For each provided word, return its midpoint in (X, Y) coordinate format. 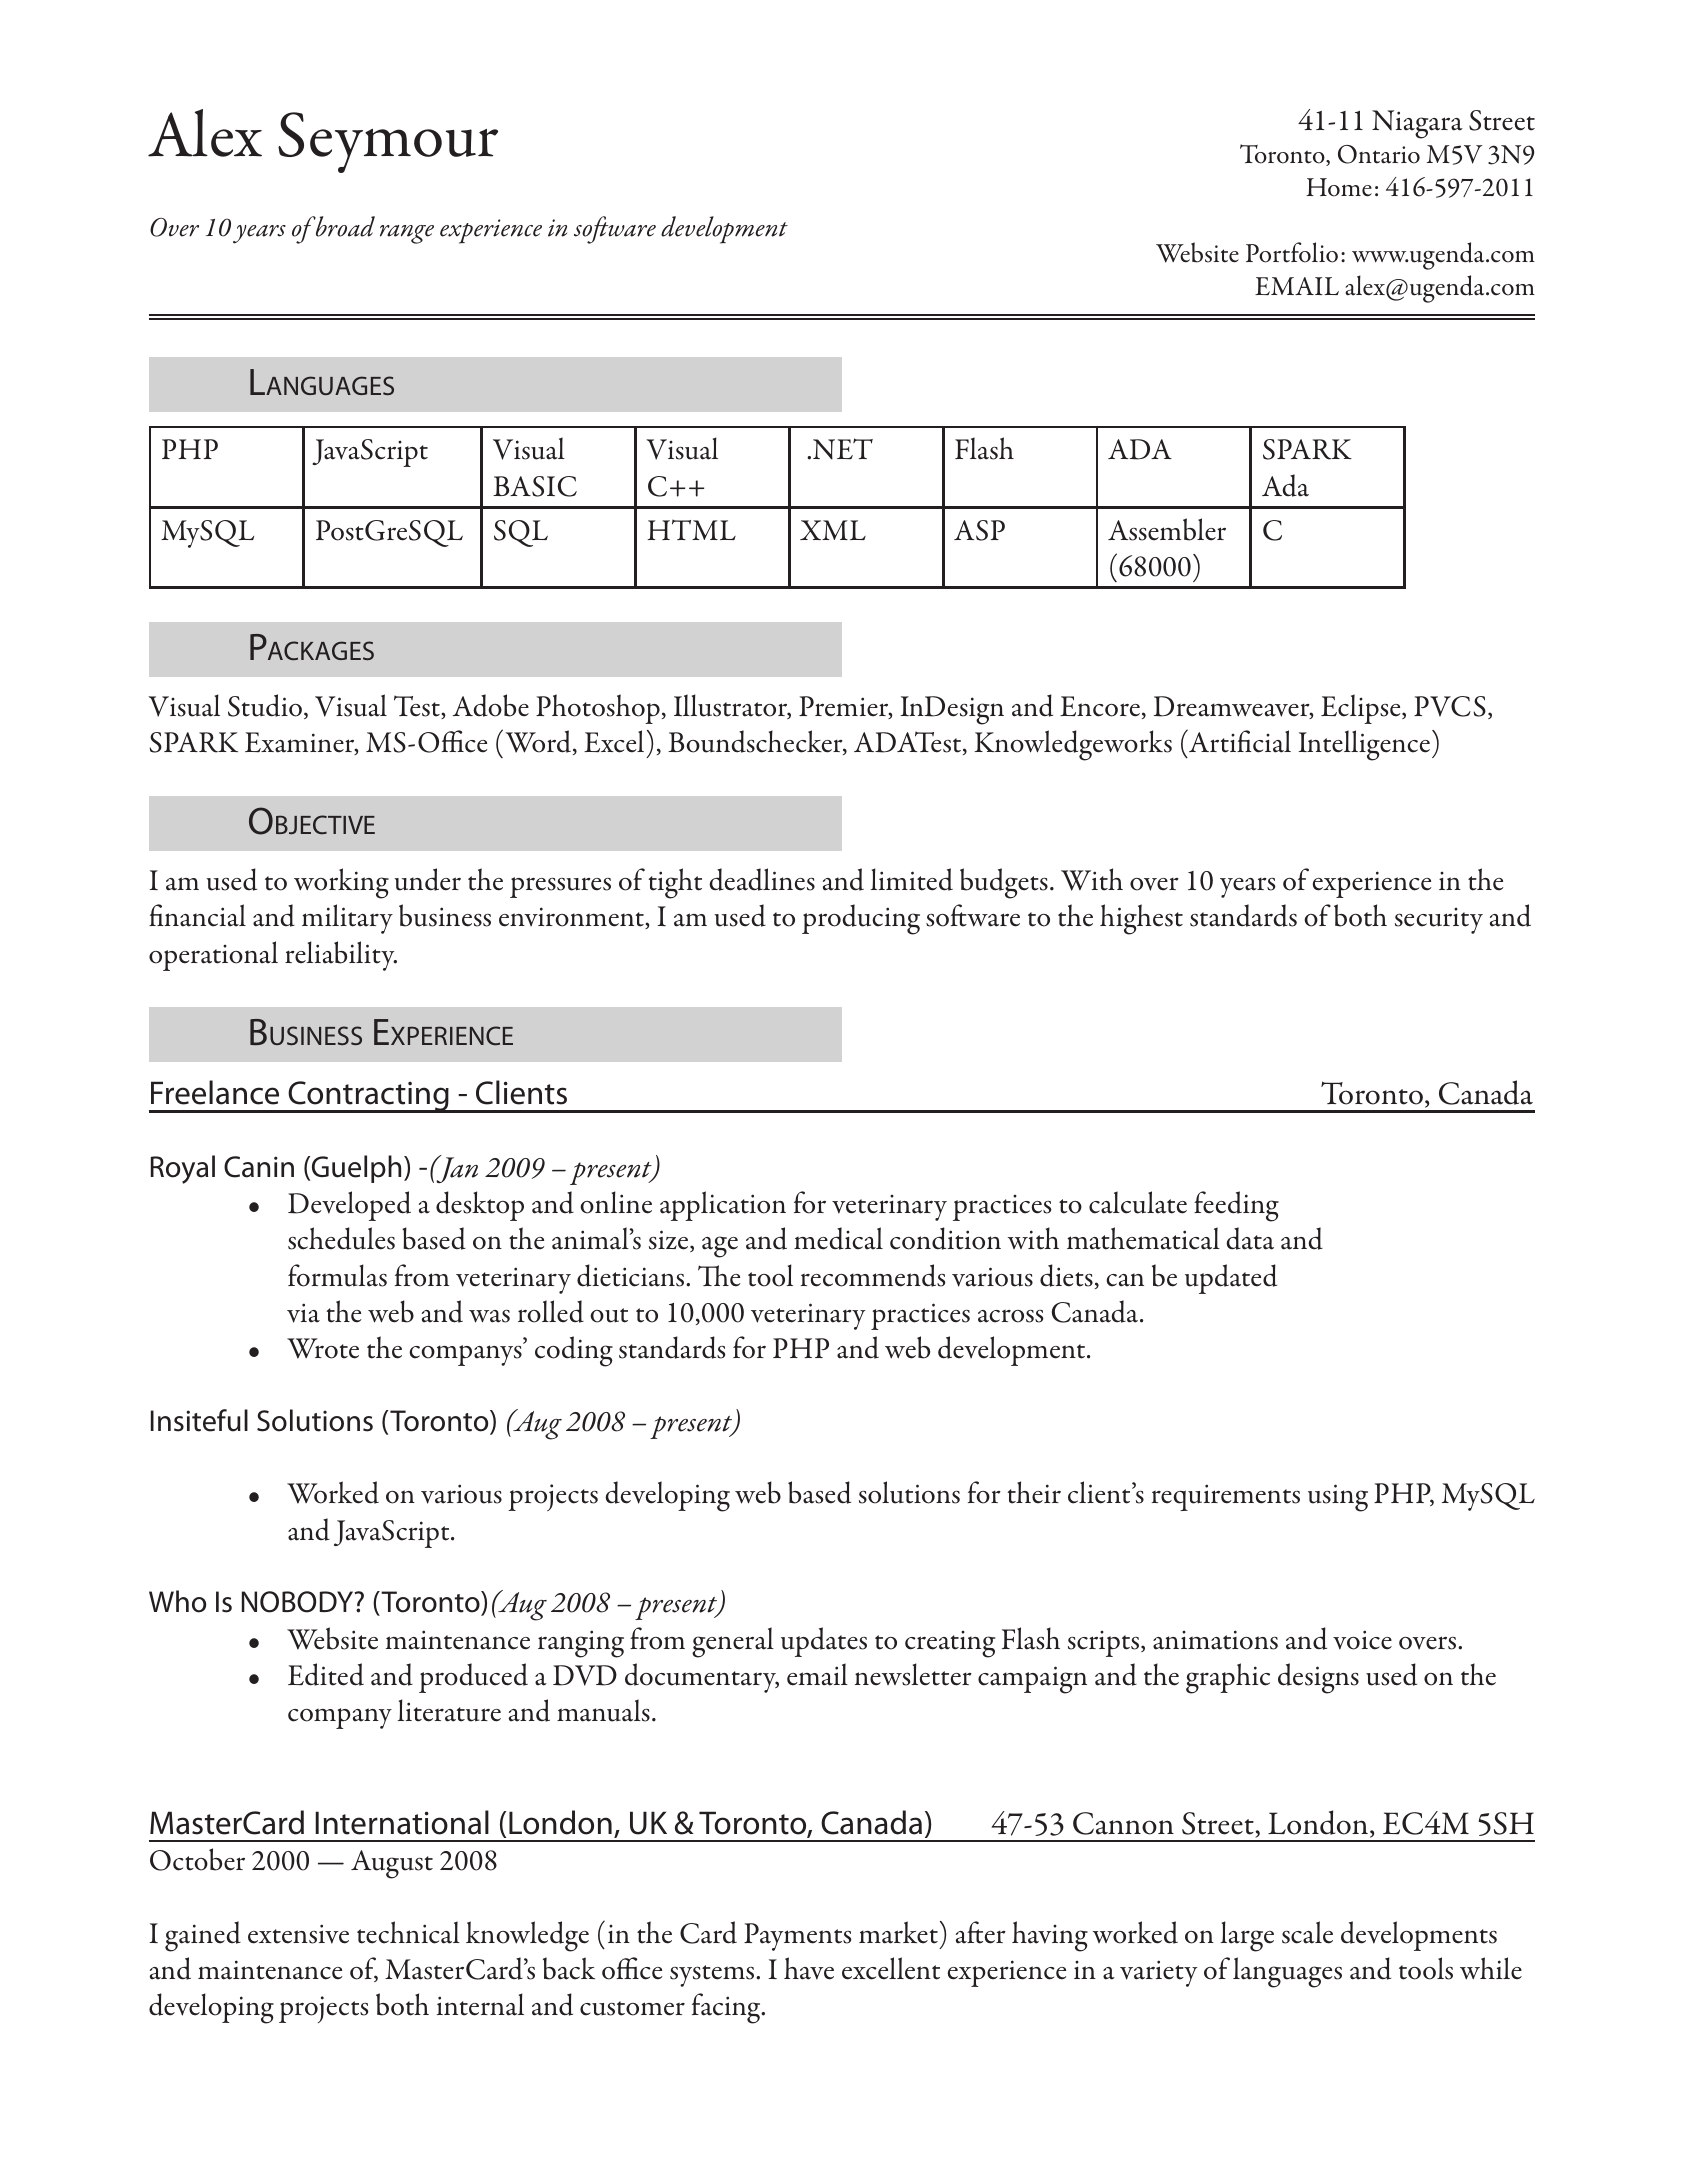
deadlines (762, 879)
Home (1339, 187)
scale (1307, 1932)
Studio (265, 705)
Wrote (323, 1348)
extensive (298, 1934)
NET (843, 449)
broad (345, 226)
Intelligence (1364, 745)
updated (1231, 1279)
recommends (873, 1275)
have (809, 1968)
